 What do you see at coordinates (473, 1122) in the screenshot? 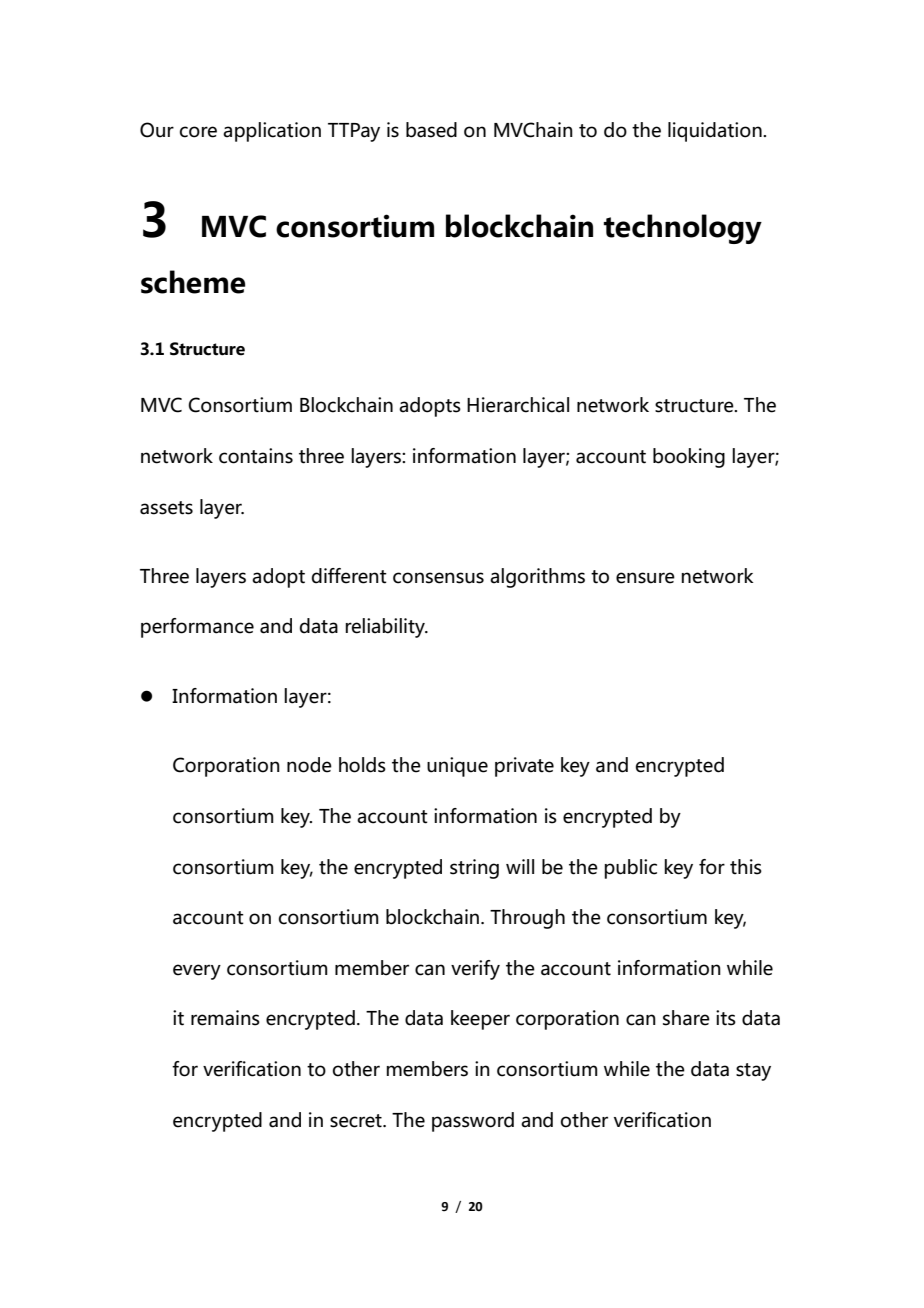
I see `password` at bounding box center [473, 1122].
